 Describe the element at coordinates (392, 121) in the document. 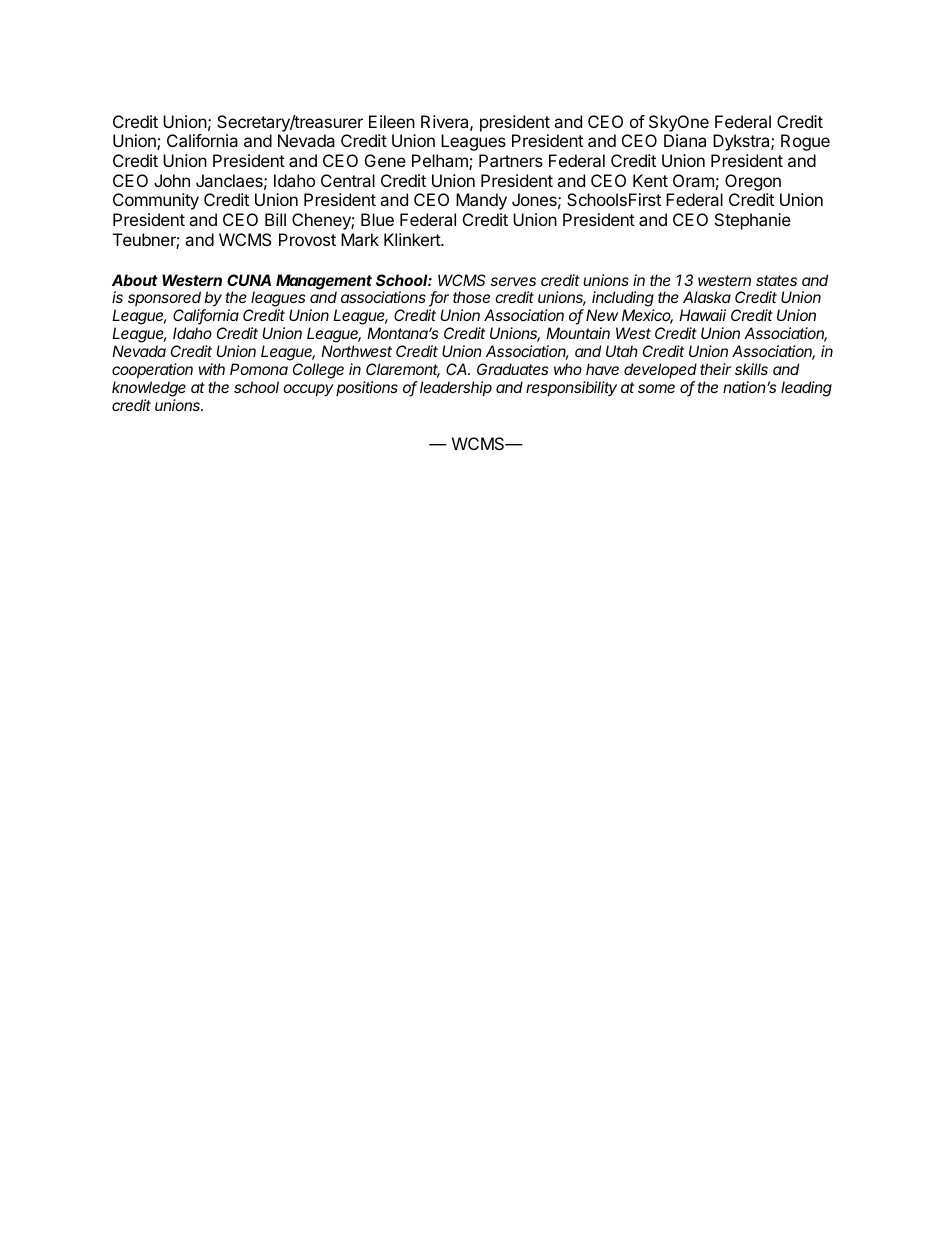

I see `Eileen` at that location.
